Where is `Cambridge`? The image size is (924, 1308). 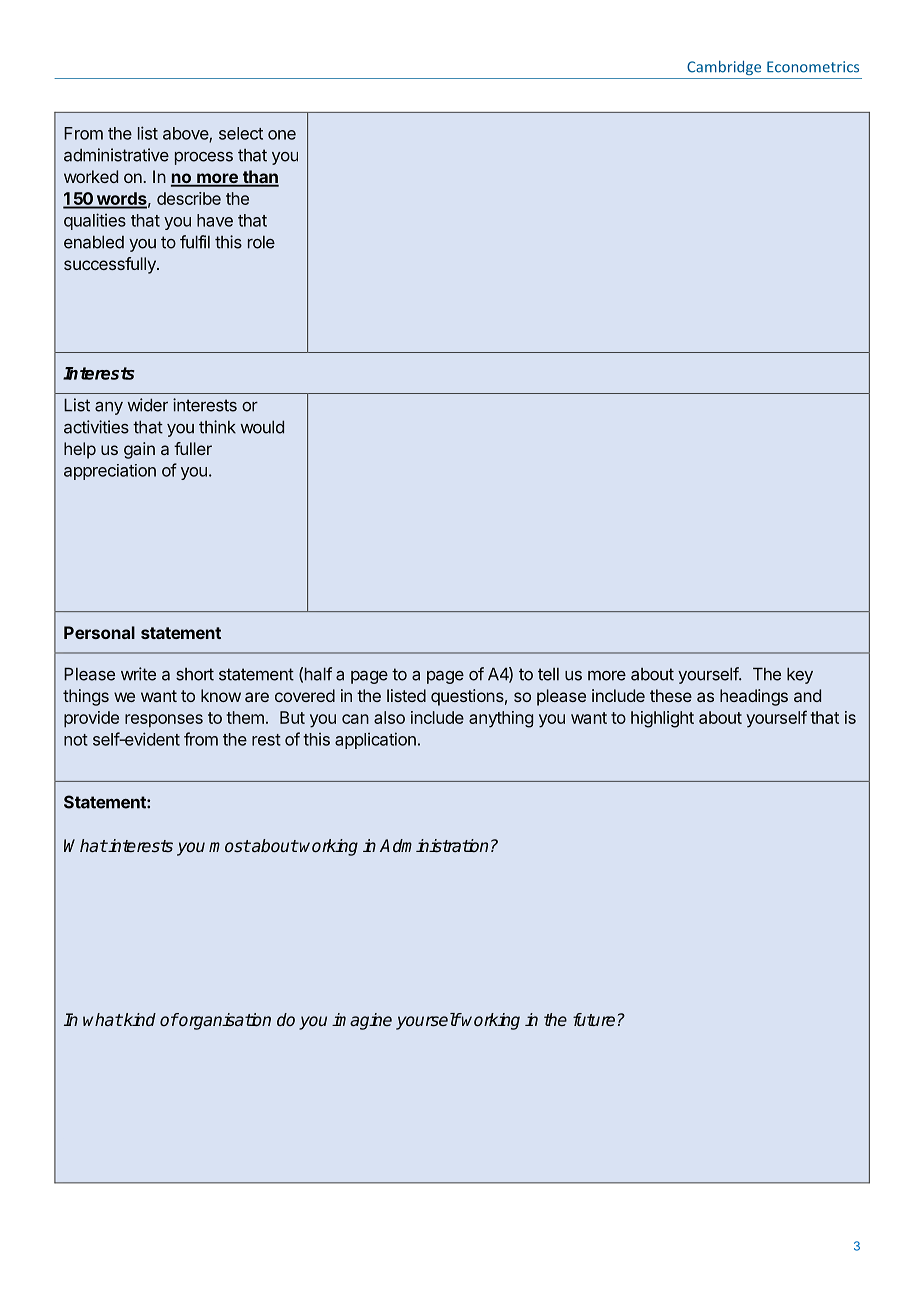
Cambridge is located at coordinates (724, 68).
